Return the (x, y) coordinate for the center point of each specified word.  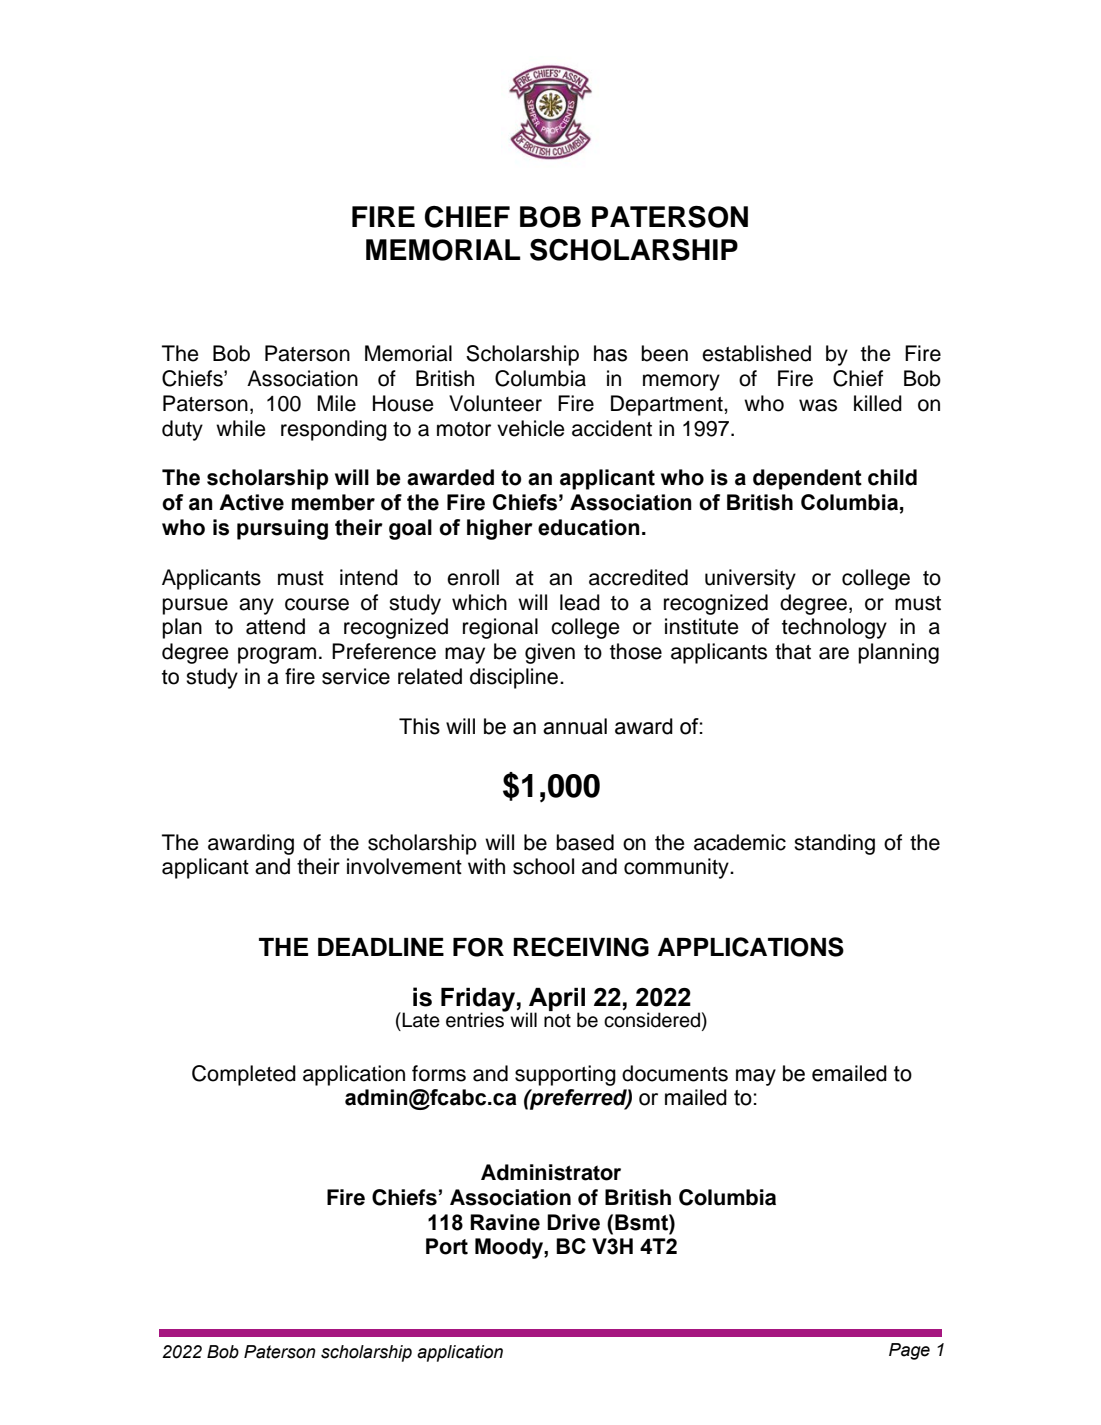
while (241, 428)
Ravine (505, 1222)
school (543, 866)
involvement (404, 866)
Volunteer (495, 403)
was (818, 405)
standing (834, 844)
